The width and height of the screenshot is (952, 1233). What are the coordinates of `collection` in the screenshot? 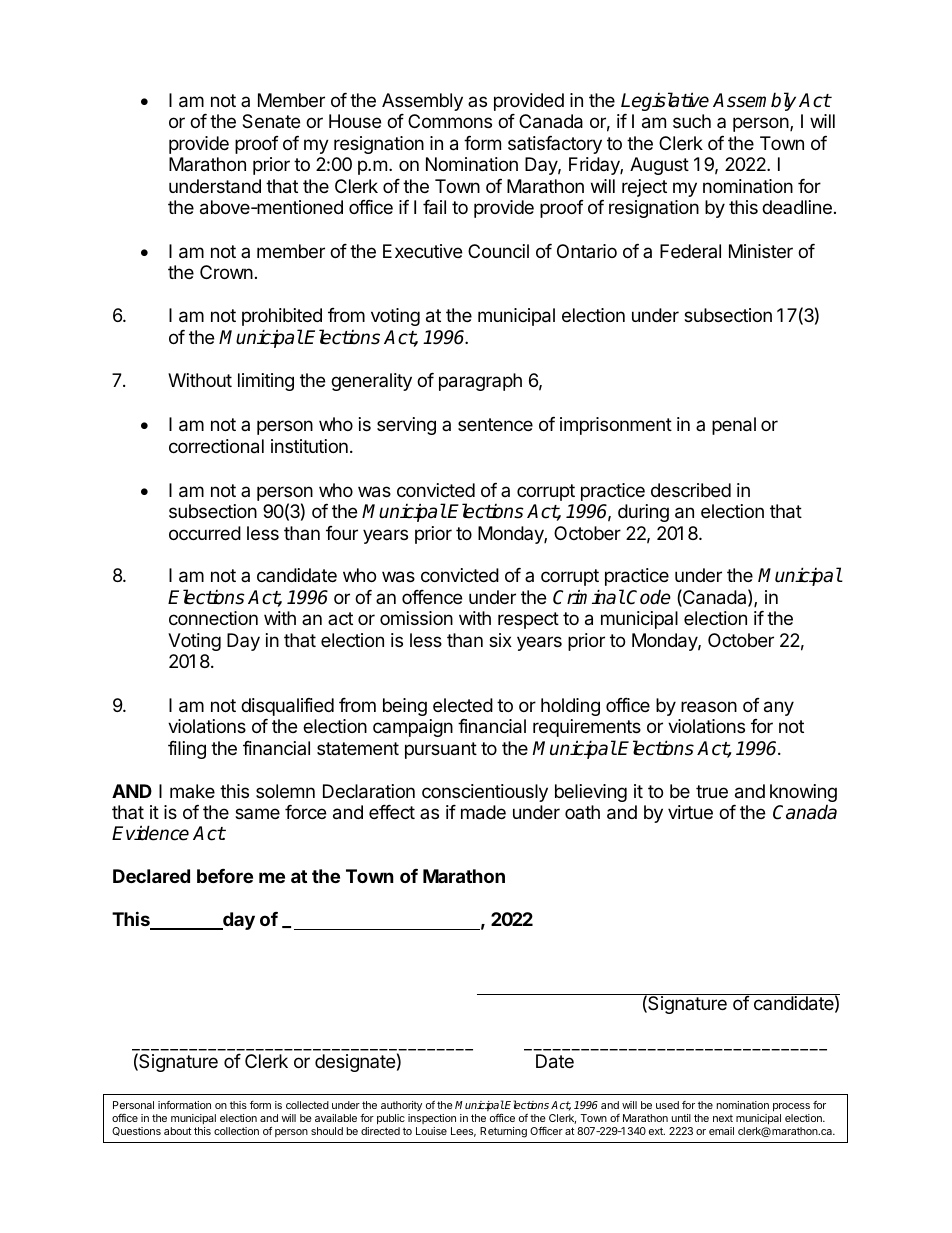 It's located at (236, 1131).
